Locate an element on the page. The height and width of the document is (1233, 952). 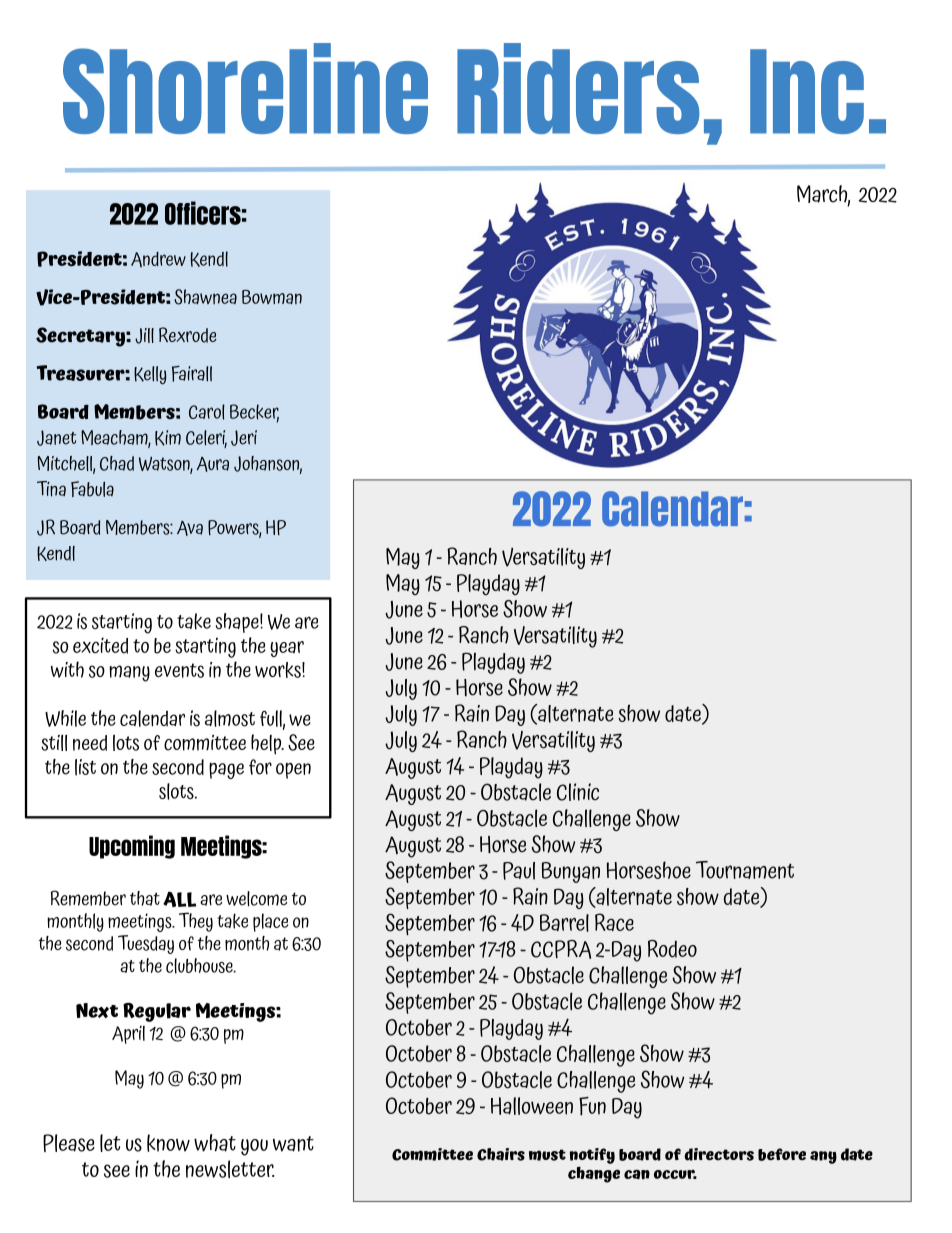
Paul is located at coordinates (519, 871).
